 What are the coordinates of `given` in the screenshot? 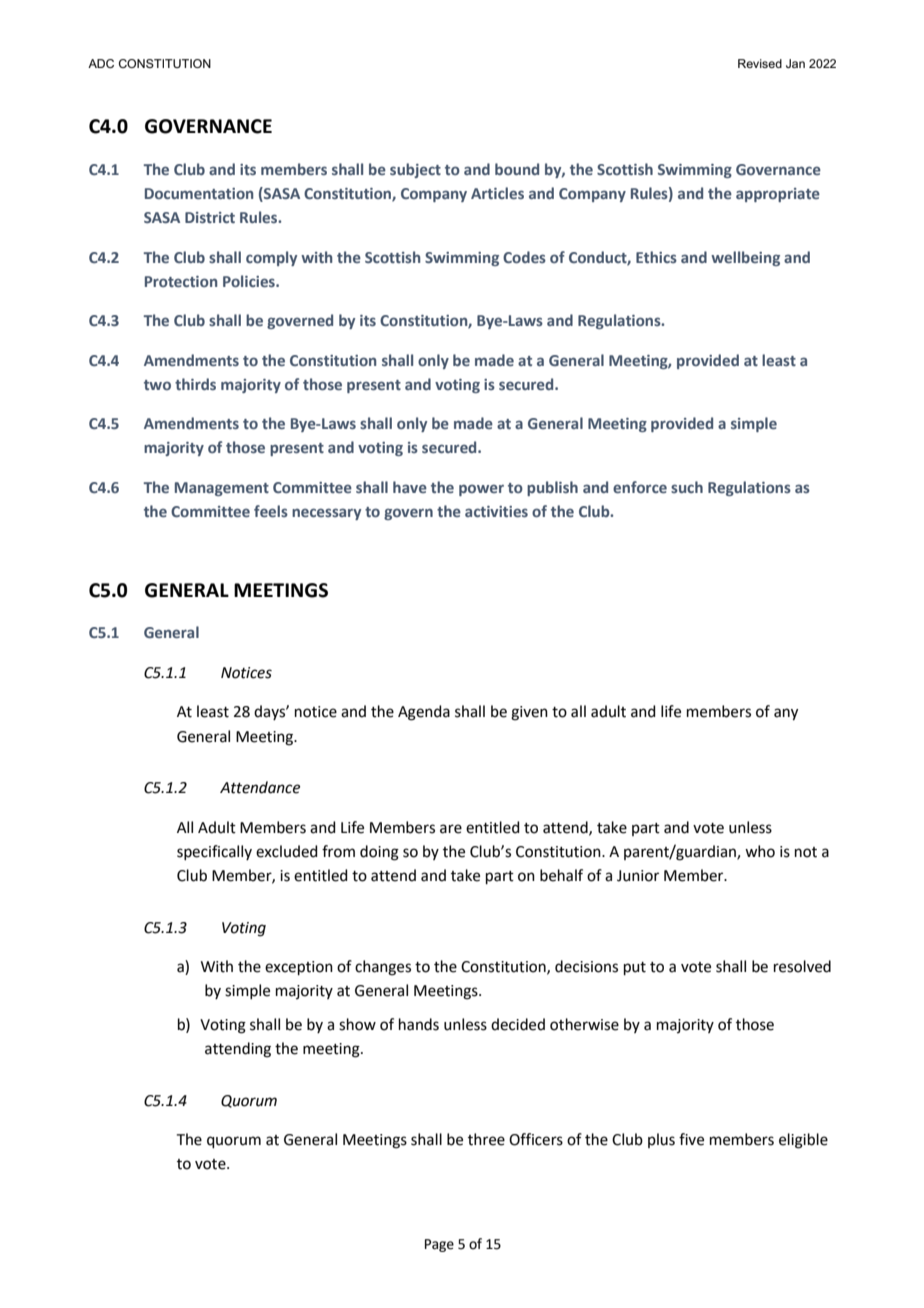 It's located at (529, 713).
